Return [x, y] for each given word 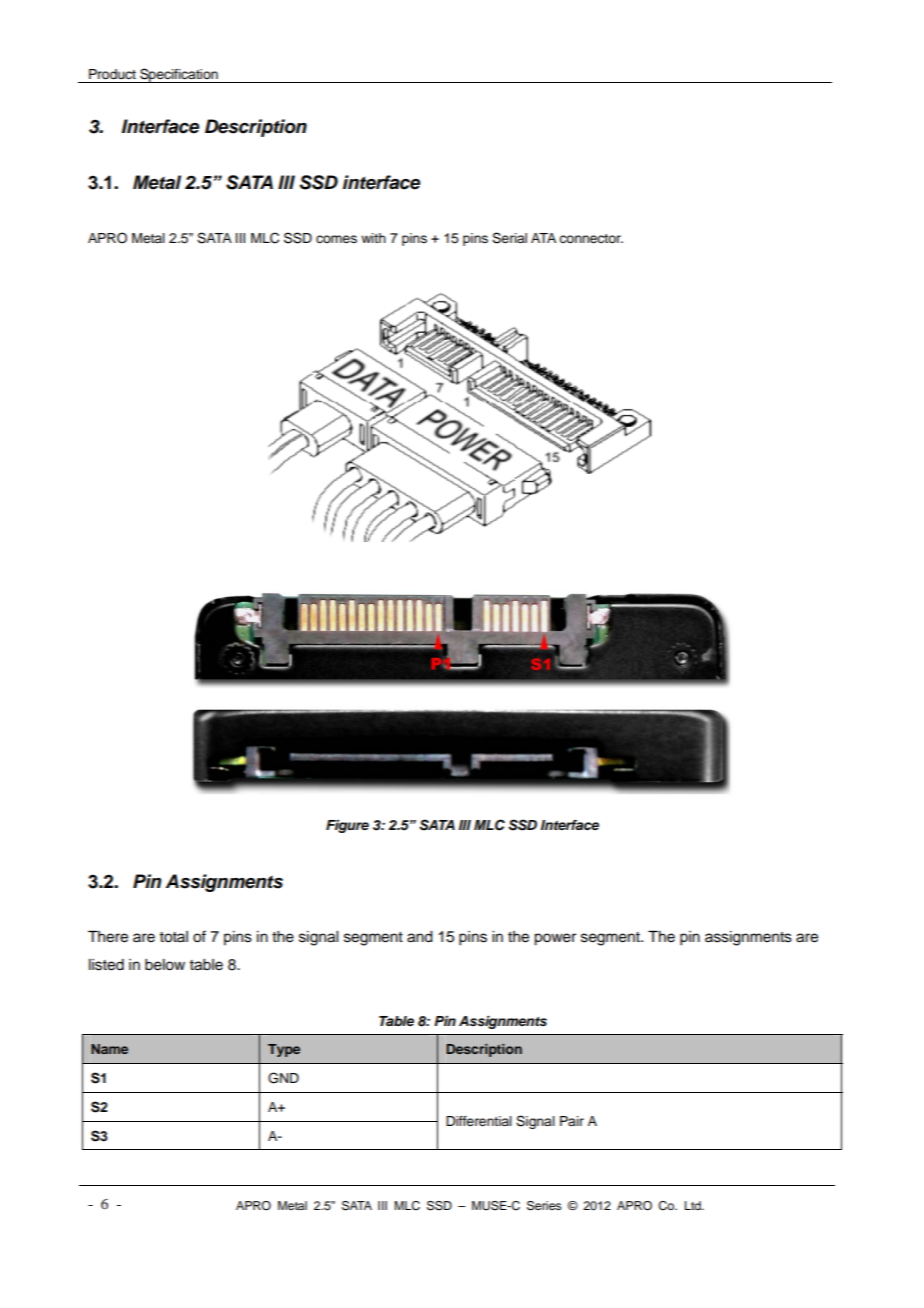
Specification [179, 75]
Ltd [694, 1205]
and [420, 937]
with [373, 238]
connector [591, 239]
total [173, 937]
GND [283, 1078]
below [165, 965]
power [555, 939]
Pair [572, 1121]
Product [112, 74]
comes [336, 239]
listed [106, 965]
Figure [347, 826]
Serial [509, 238]
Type [284, 1050]
